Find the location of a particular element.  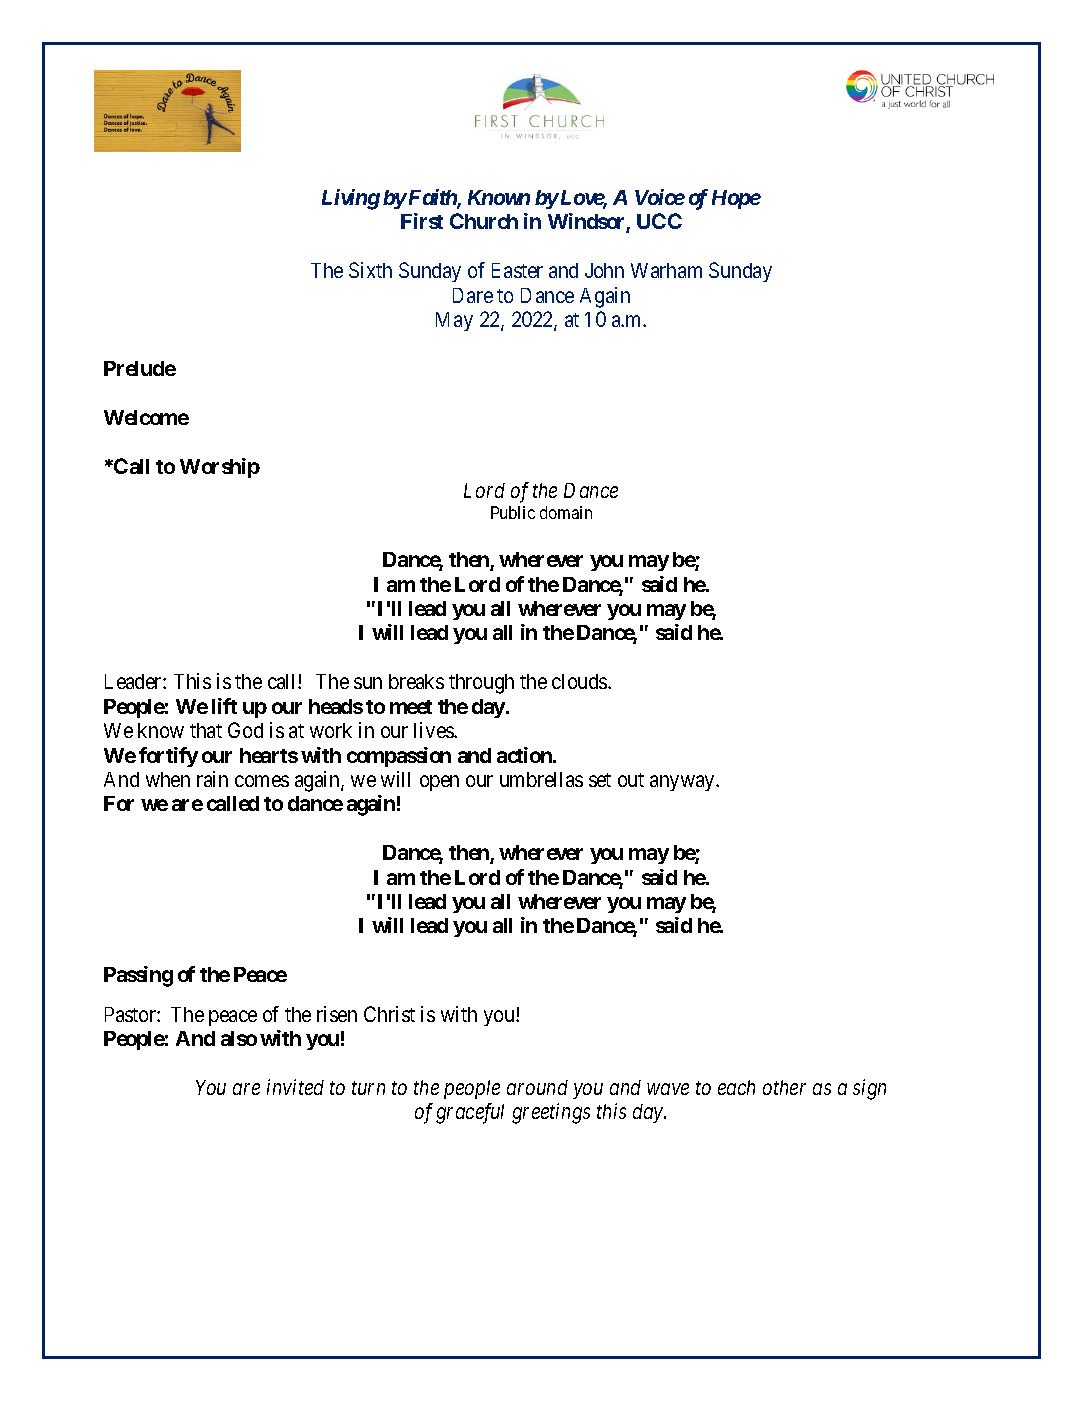

open is located at coordinates (439, 783).
